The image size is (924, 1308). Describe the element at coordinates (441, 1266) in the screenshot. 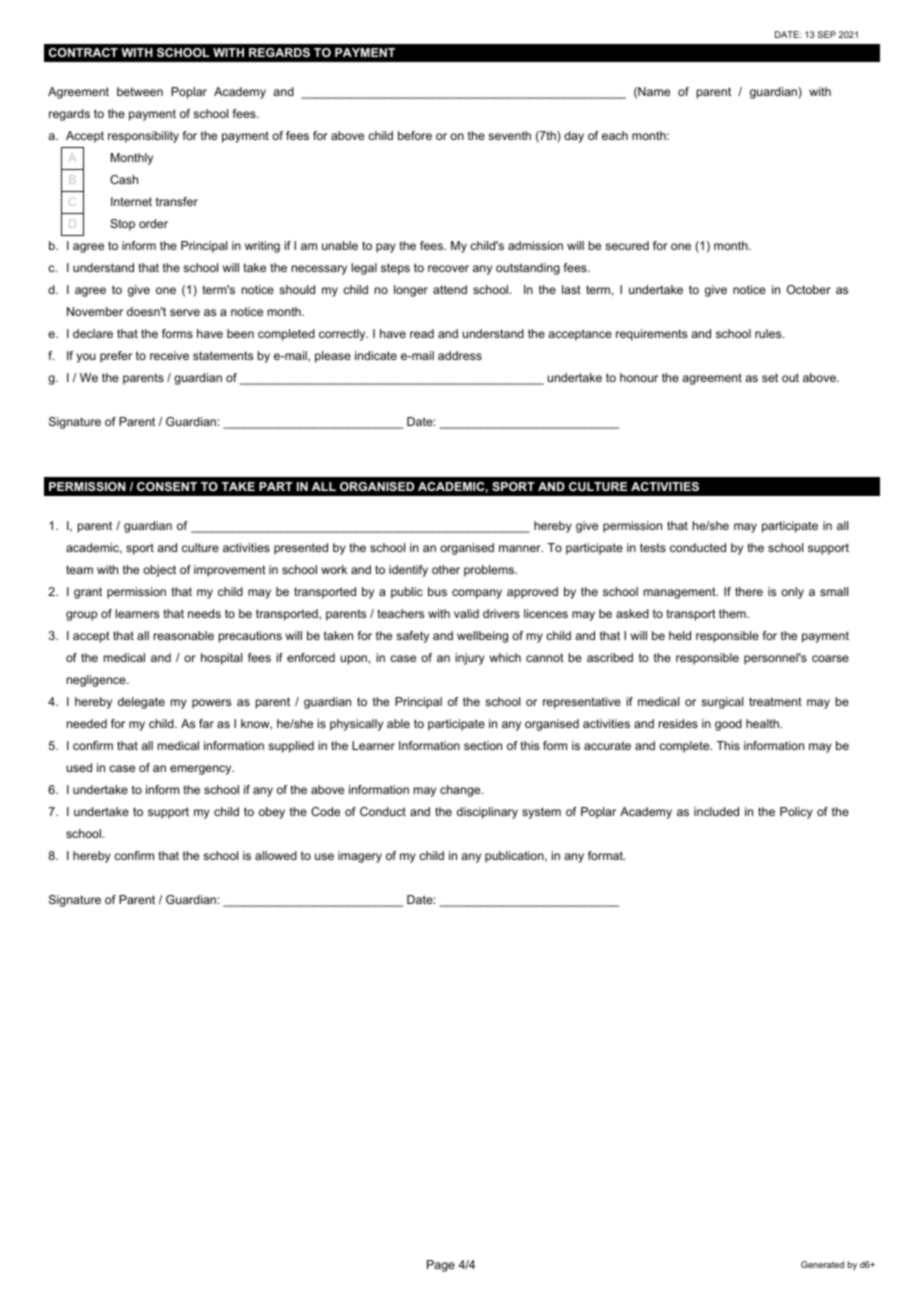

I see `Page` at that location.
